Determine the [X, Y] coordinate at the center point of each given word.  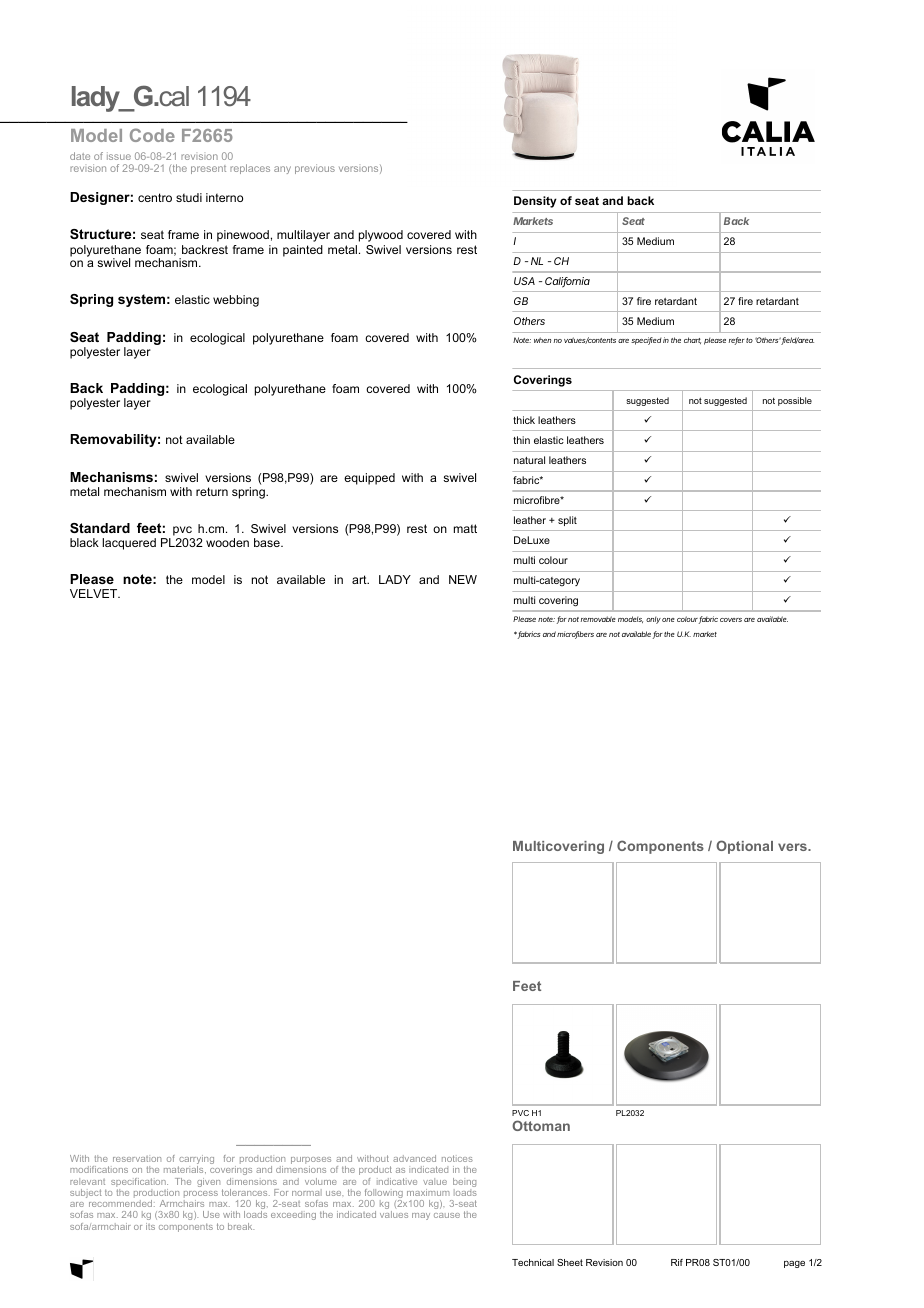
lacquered [129, 544]
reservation [137, 1159]
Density [535, 202]
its [150, 1226]
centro [155, 197]
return [212, 491]
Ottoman [541, 1125]
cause [447, 1215]
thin [521, 440]
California [567, 282]
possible [795, 401]
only [653, 620]
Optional [744, 847]
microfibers [575, 635]
